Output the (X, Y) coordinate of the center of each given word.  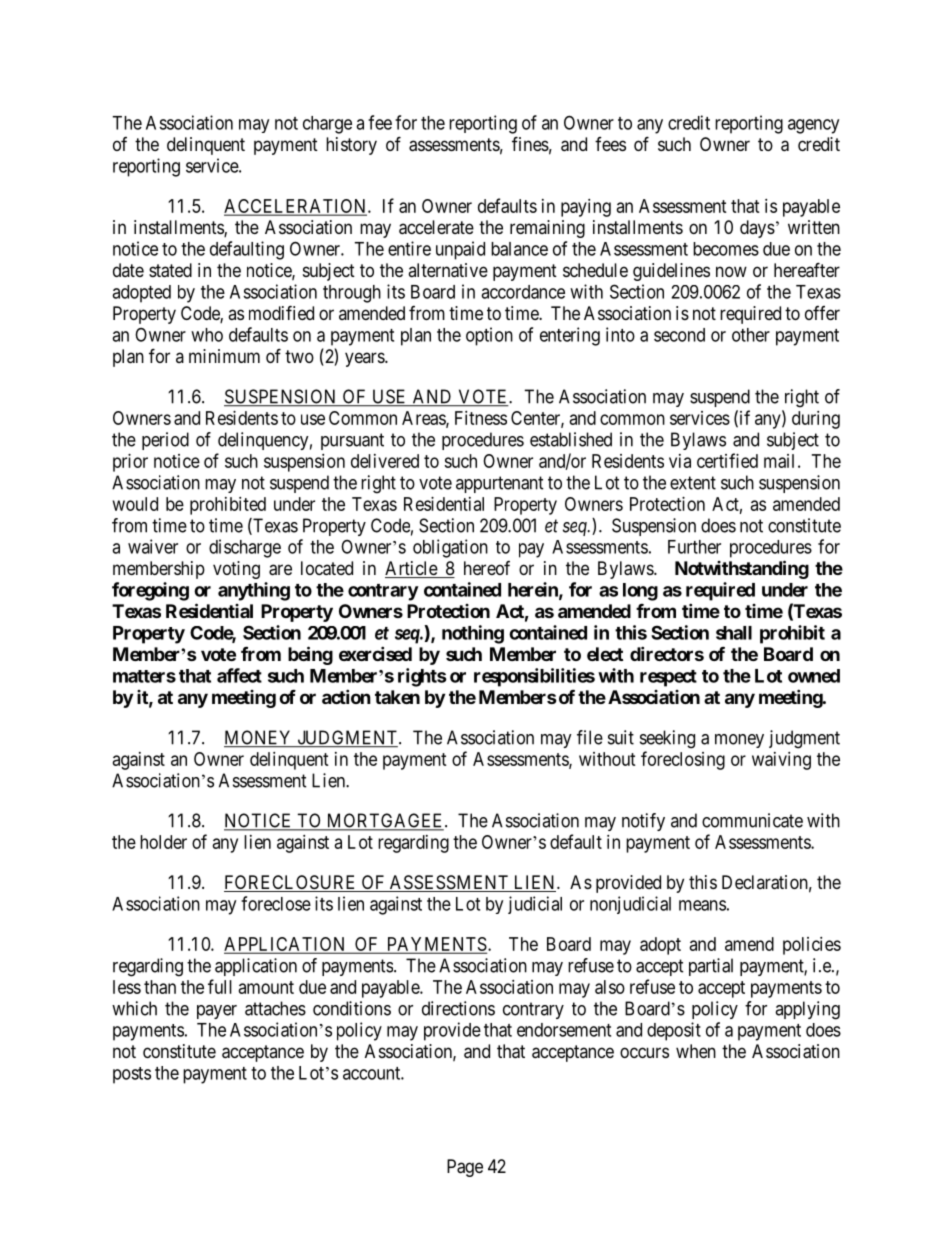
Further (694, 547)
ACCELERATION (296, 207)
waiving (781, 761)
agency (813, 126)
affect (239, 675)
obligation (450, 548)
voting (236, 570)
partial (711, 967)
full (220, 986)
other (751, 335)
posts (132, 1075)
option (489, 336)
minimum (224, 356)
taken (397, 697)
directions (458, 1008)
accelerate (436, 227)
